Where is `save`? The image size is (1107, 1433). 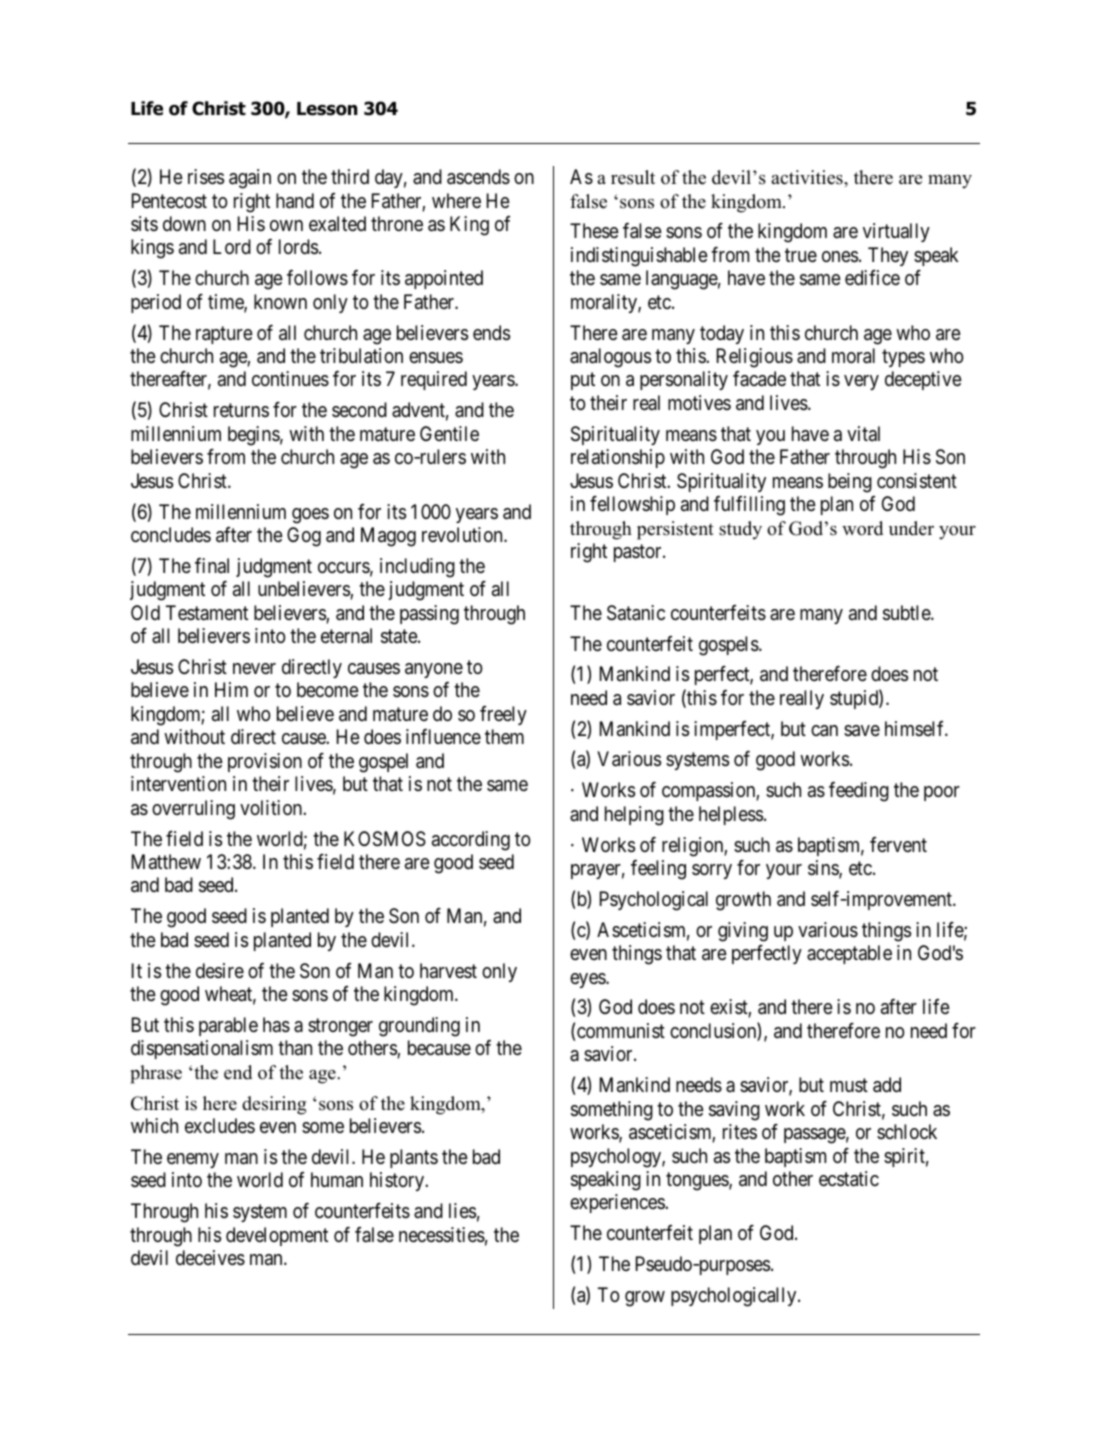 save is located at coordinates (862, 731).
